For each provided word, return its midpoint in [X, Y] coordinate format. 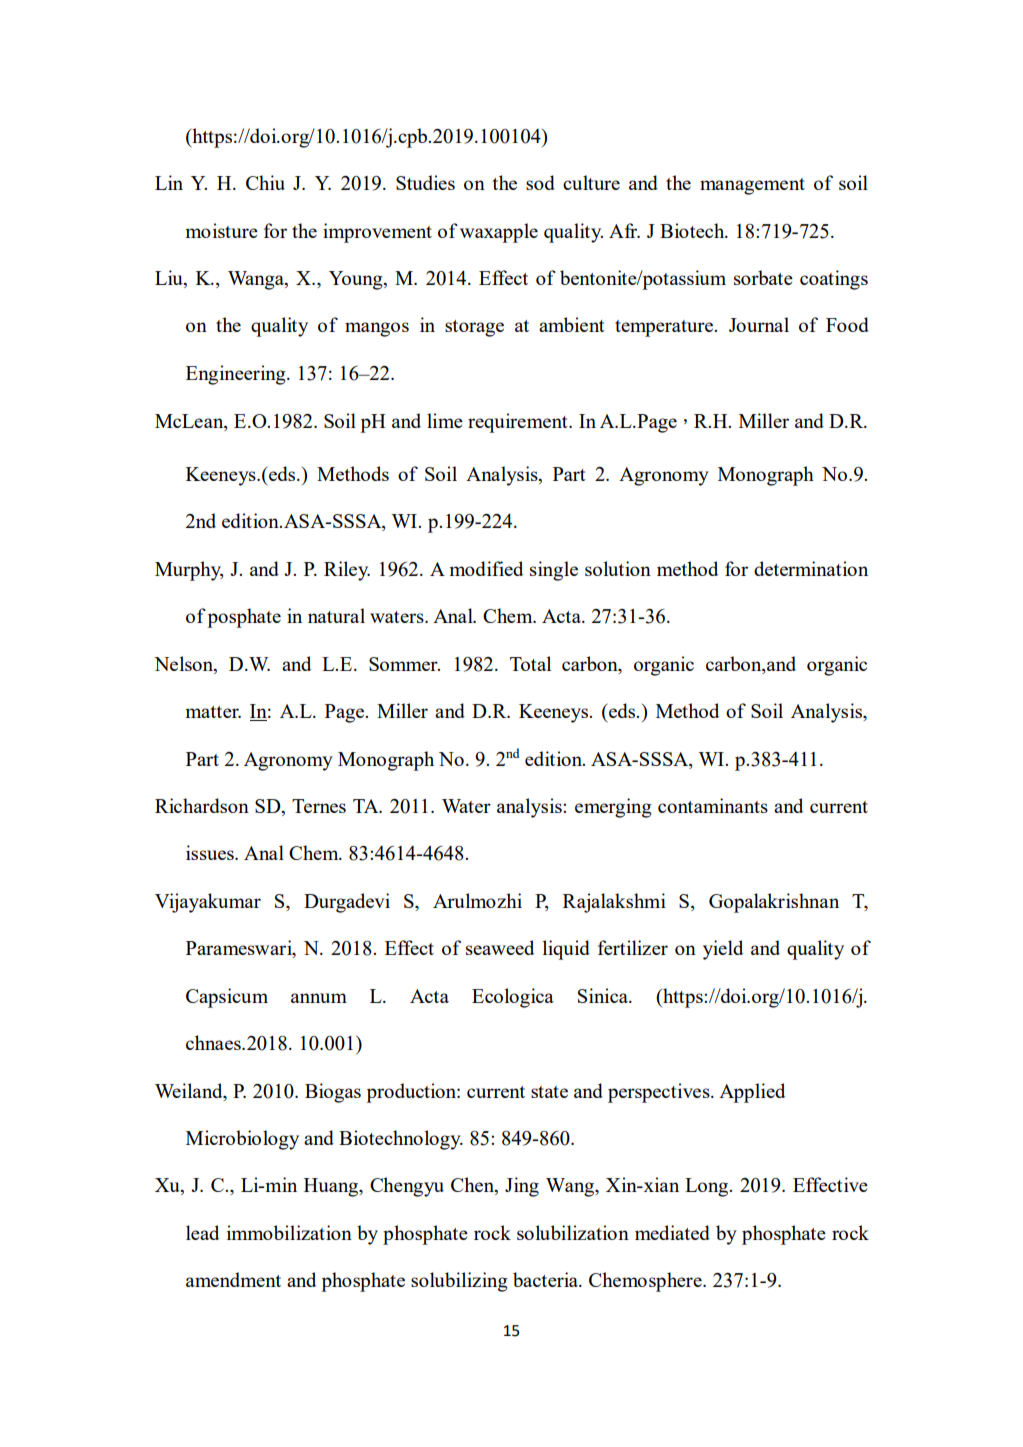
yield [723, 950]
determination [811, 568]
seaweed [500, 947]
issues [211, 852]
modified [486, 568]
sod [540, 182]
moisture [221, 230]
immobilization [289, 1232]
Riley [347, 571]
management [752, 186]
